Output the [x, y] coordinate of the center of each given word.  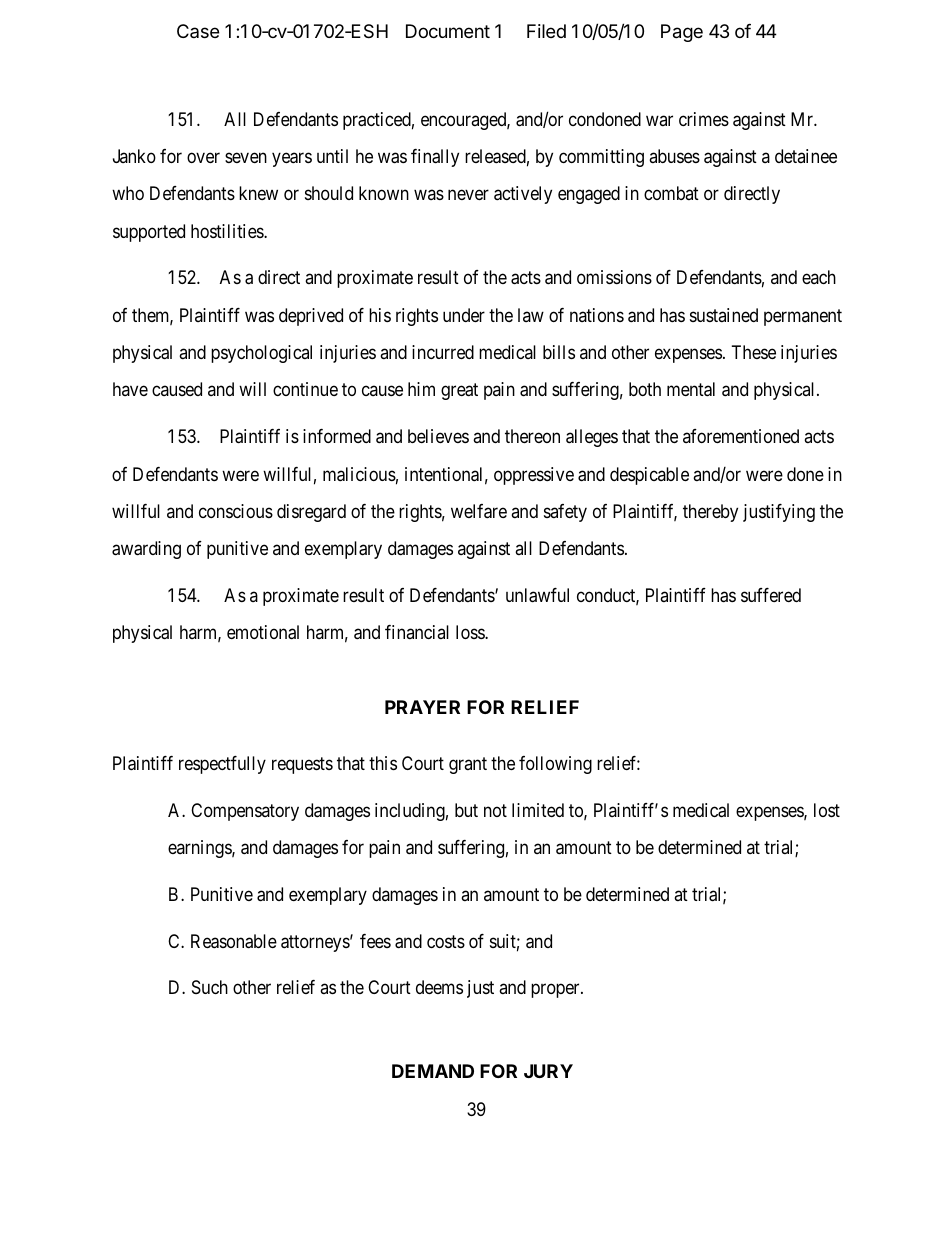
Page [682, 33]
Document [448, 31]
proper [556, 991]
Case [198, 31]
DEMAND [433, 1071]
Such [210, 987]
